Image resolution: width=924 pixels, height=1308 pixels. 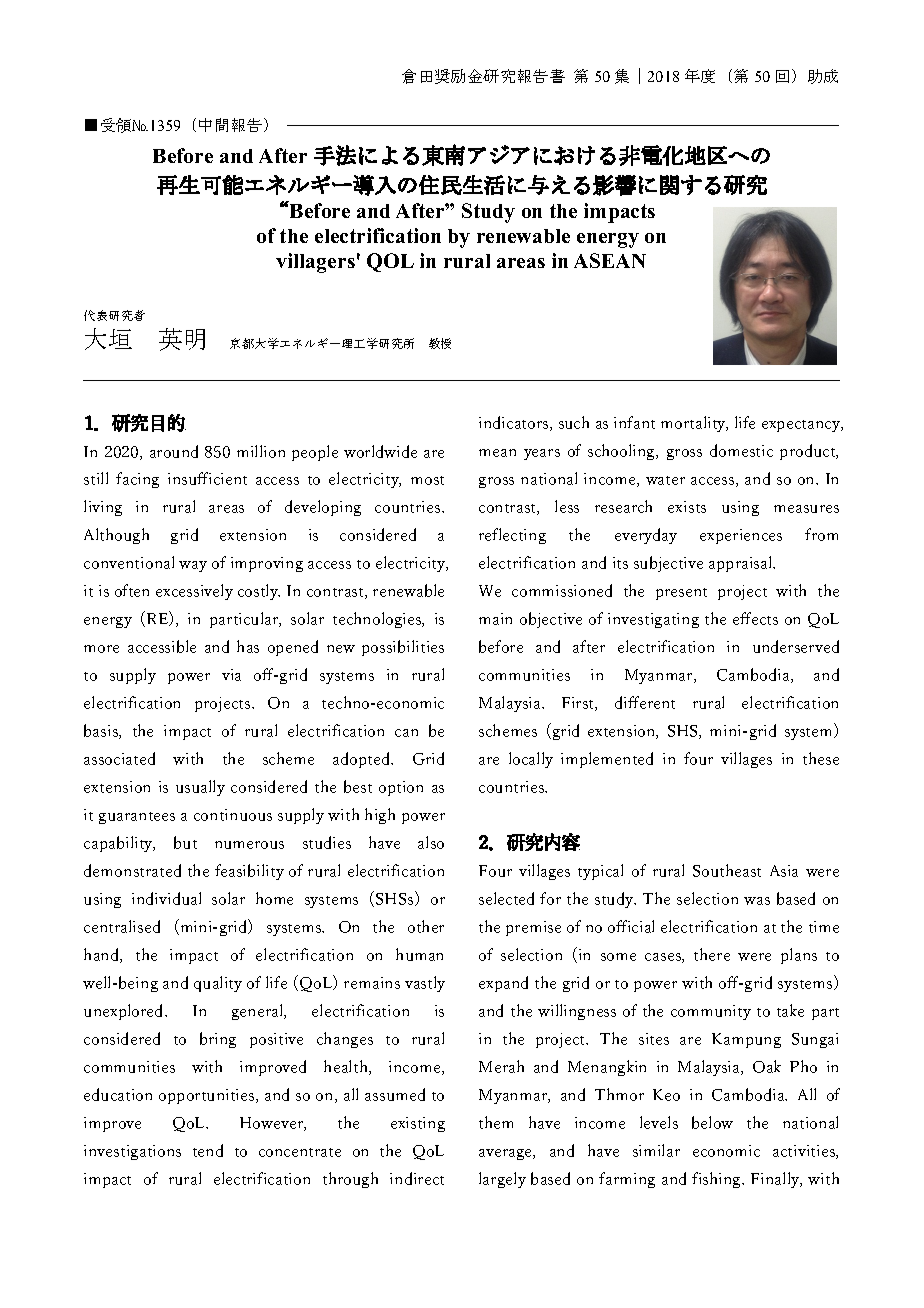 I want to click on mortality, so click(x=694, y=424).
